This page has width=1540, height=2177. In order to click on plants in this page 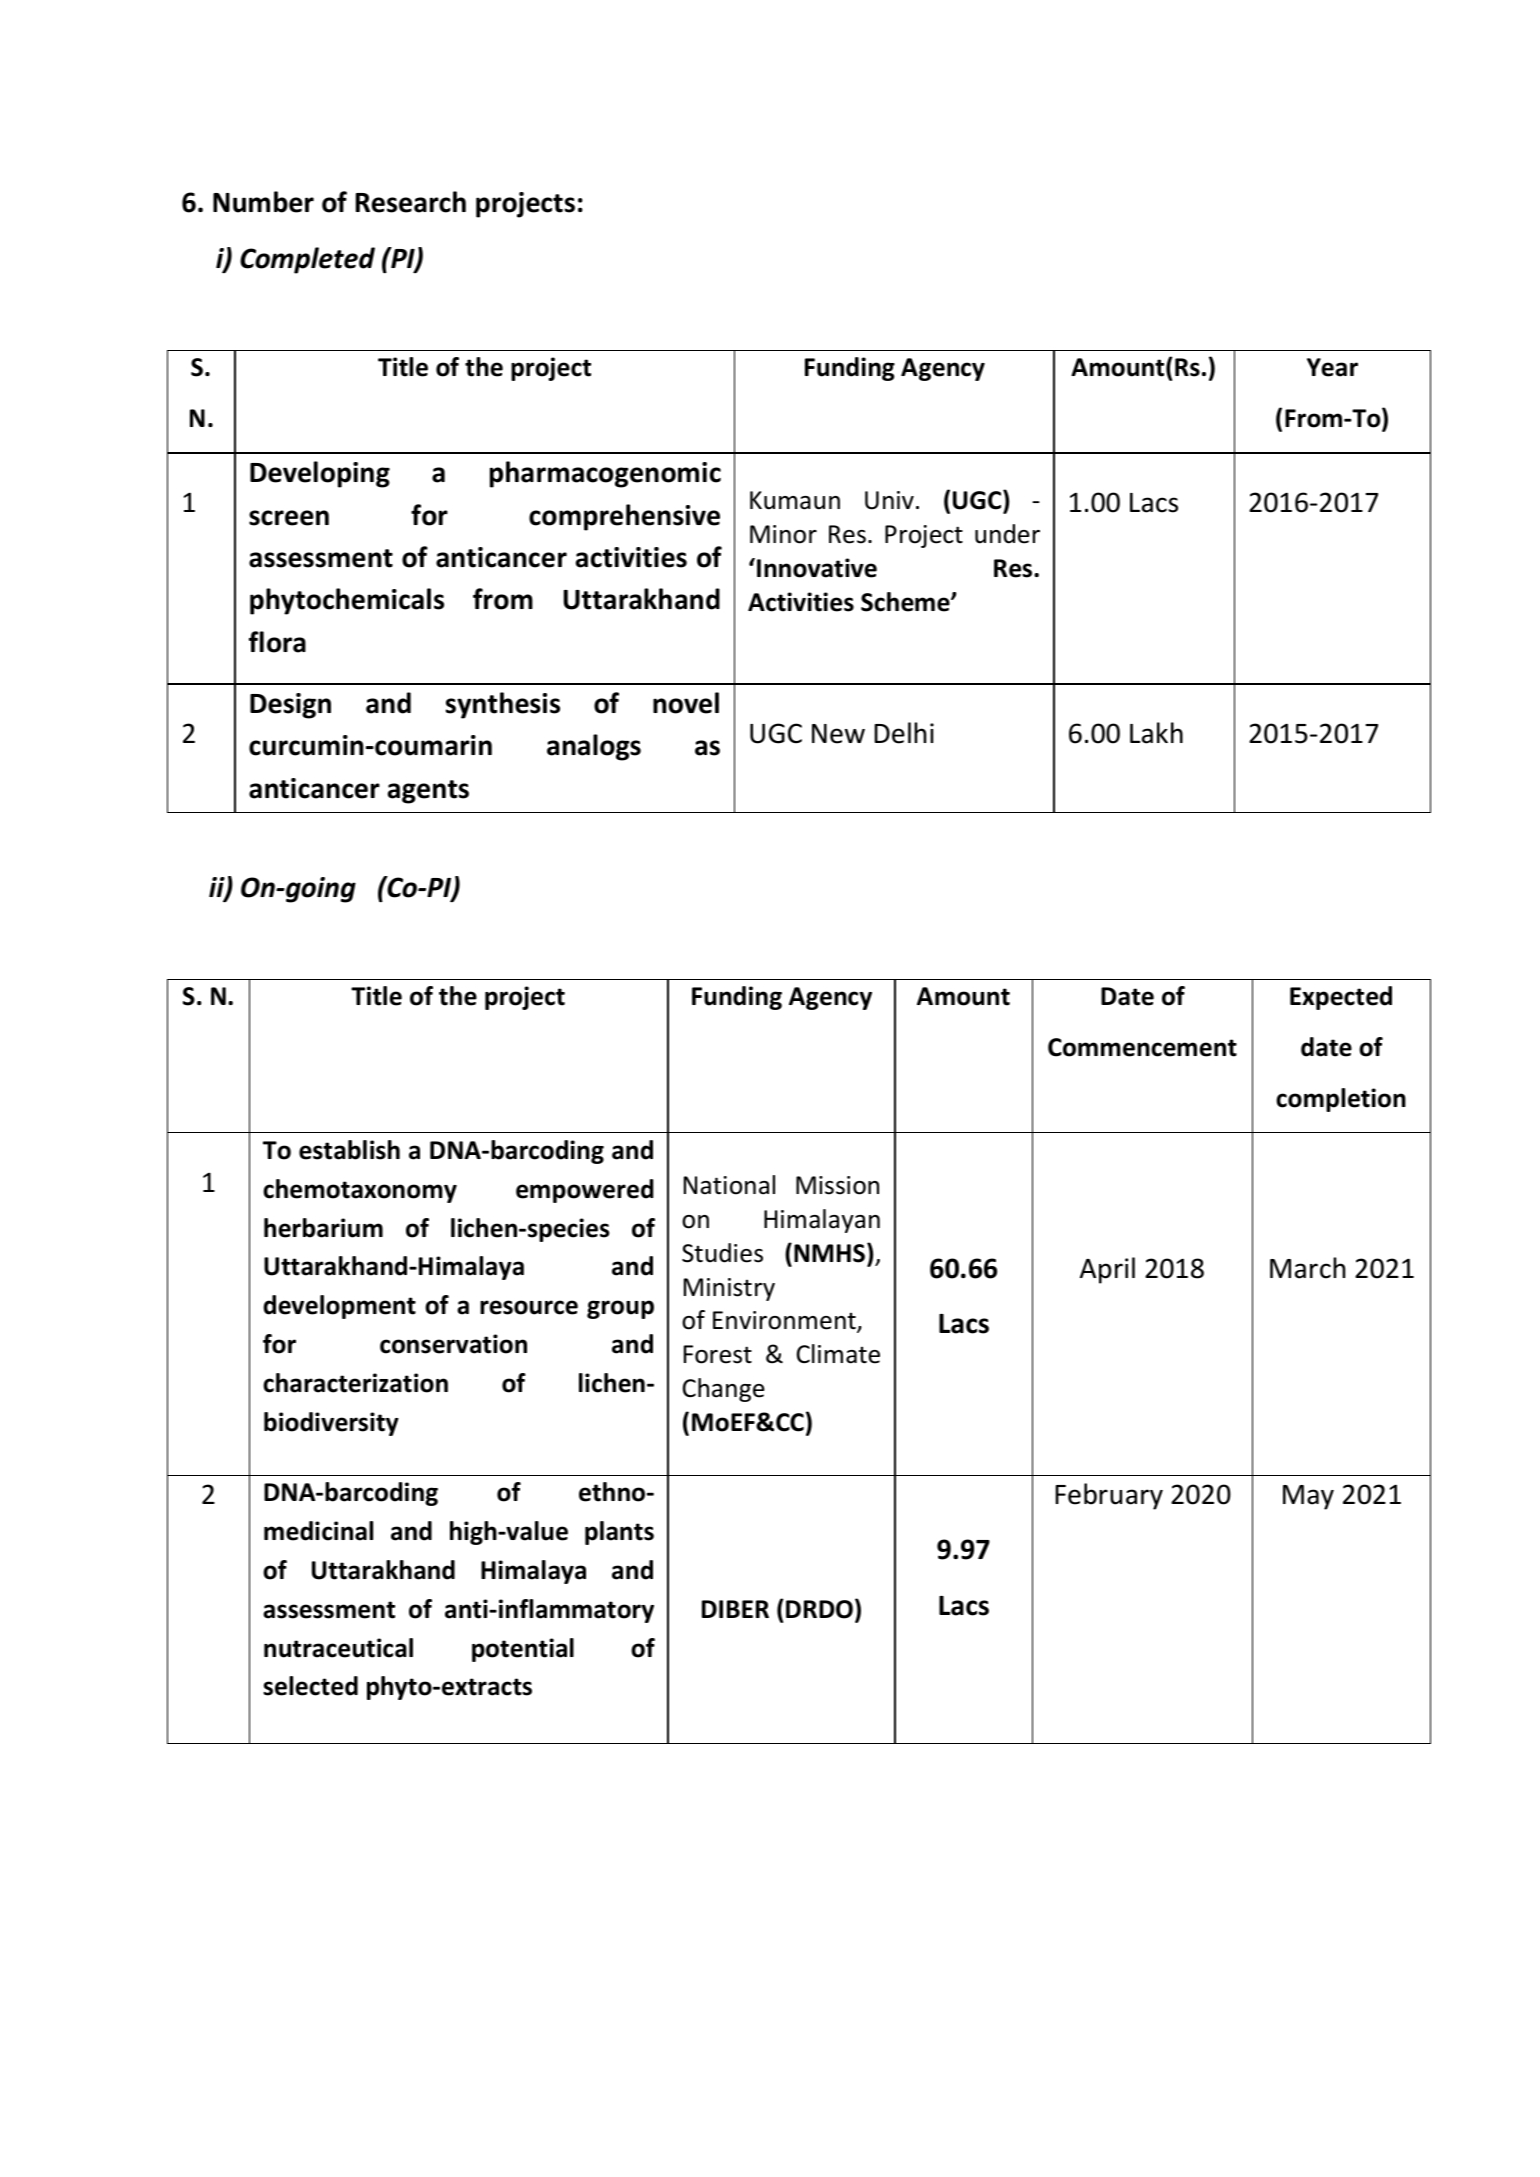, I will do `click(619, 1533)`.
